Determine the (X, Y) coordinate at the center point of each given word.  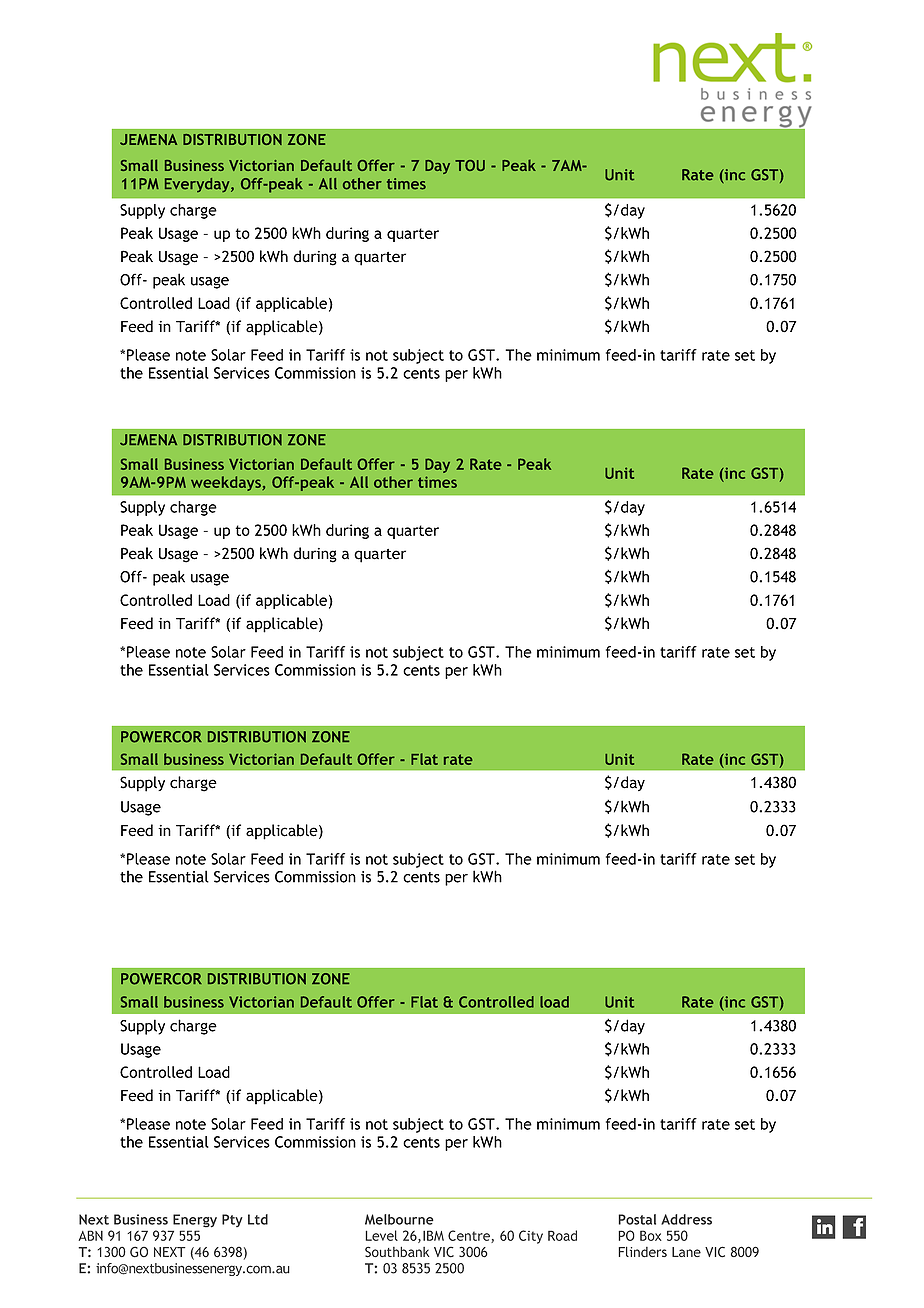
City (531, 1237)
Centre (470, 1236)
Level (381, 1235)
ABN (90, 1235)
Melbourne (399, 1219)
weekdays (227, 483)
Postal (637, 1219)
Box (651, 1235)
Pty (232, 1220)
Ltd (258, 1219)
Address (686, 1219)
